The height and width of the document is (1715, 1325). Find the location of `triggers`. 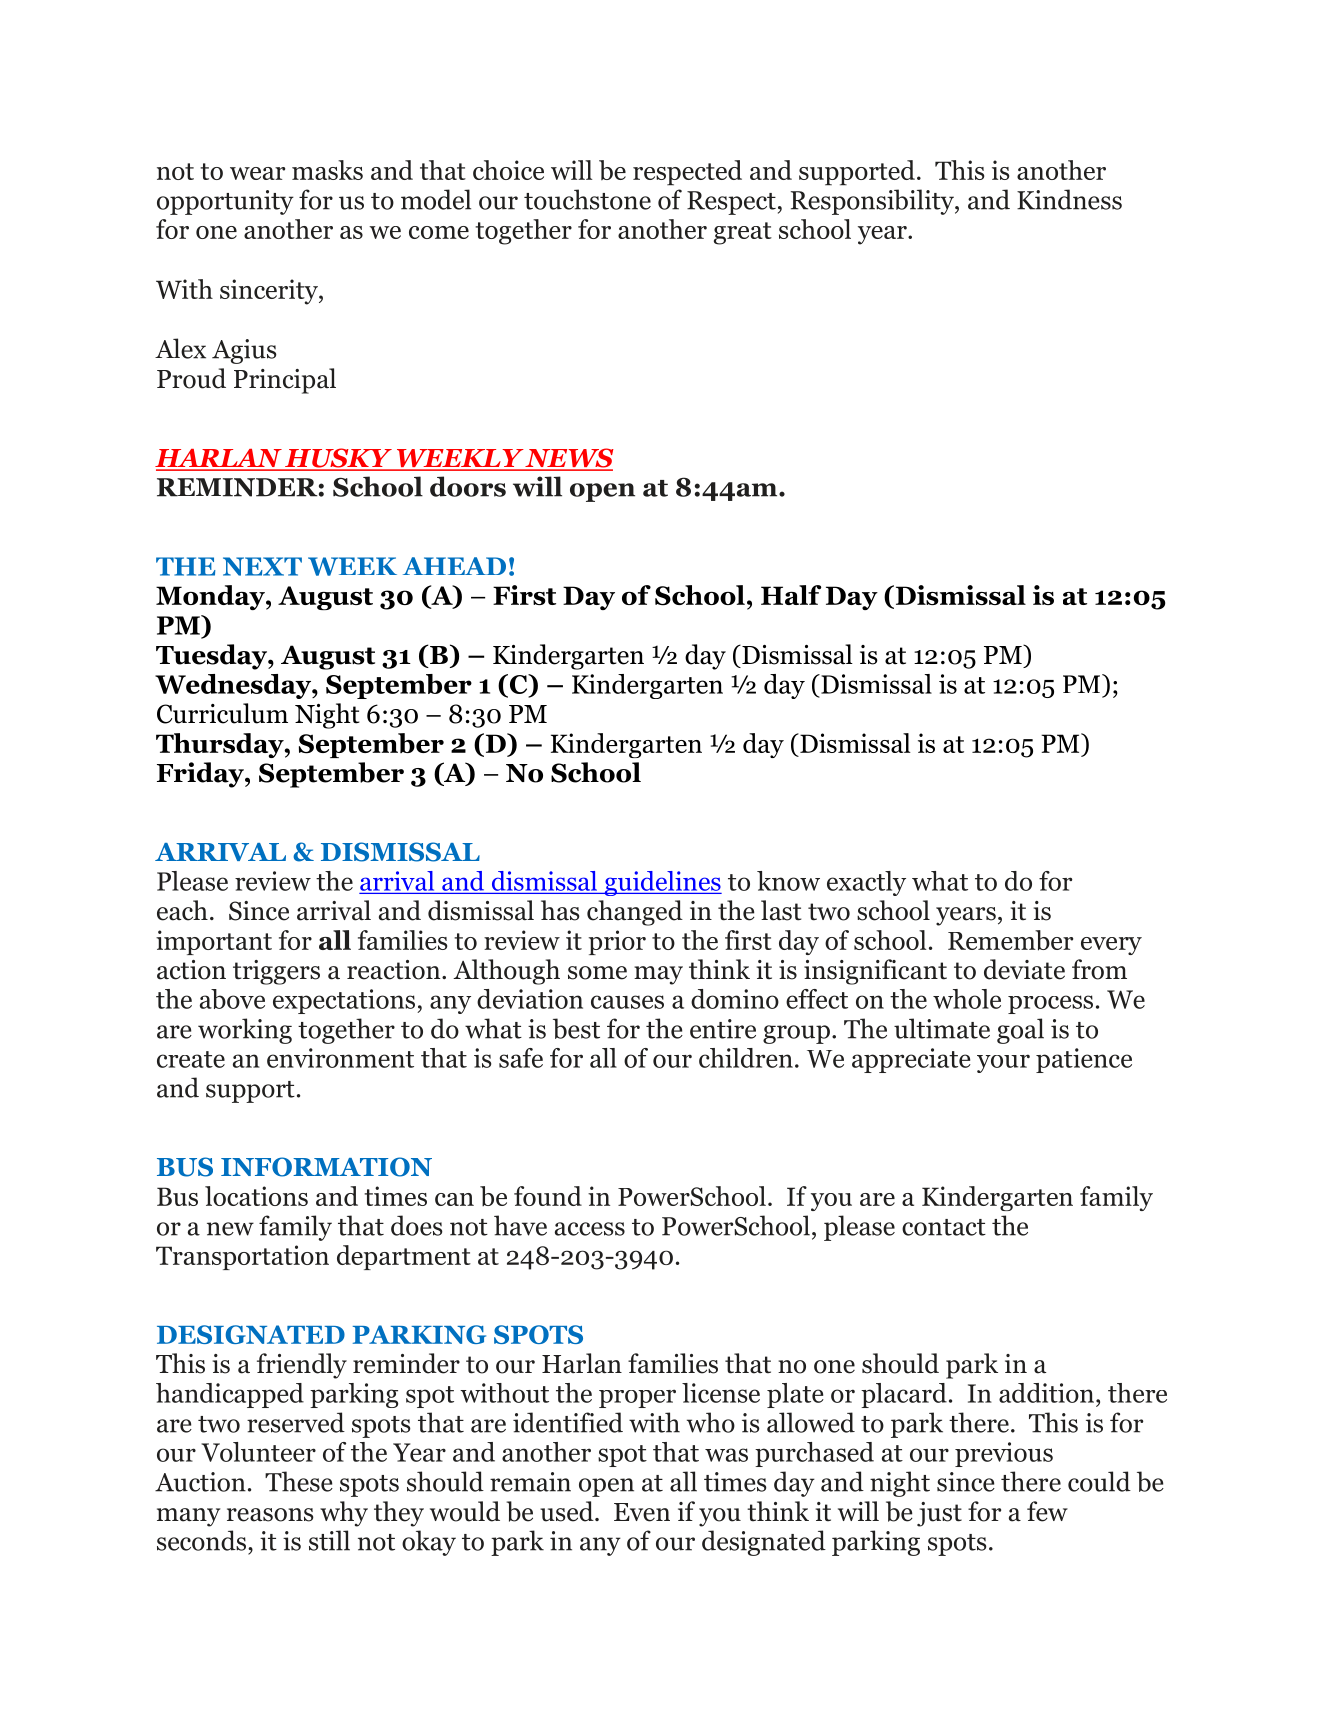

triggers is located at coordinates (276, 972).
